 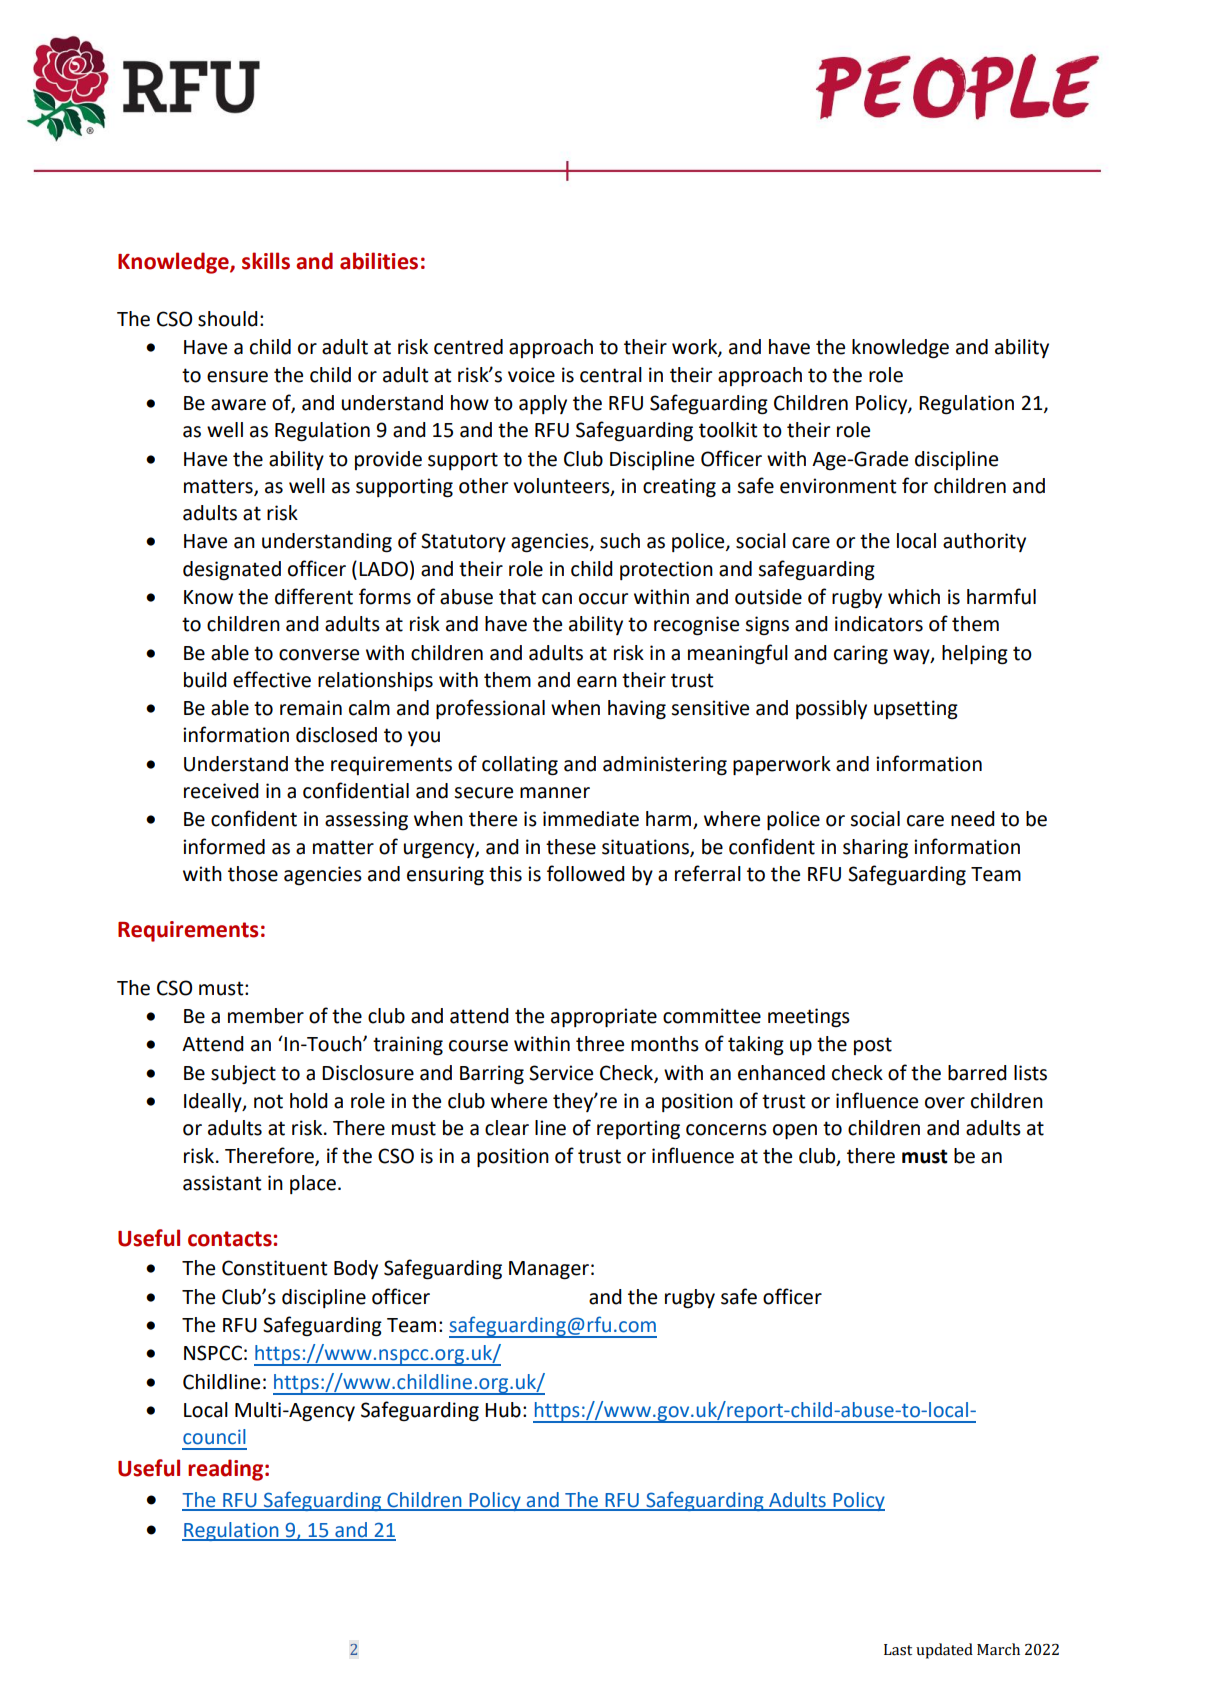 I want to click on appropriate, so click(x=604, y=1017).
